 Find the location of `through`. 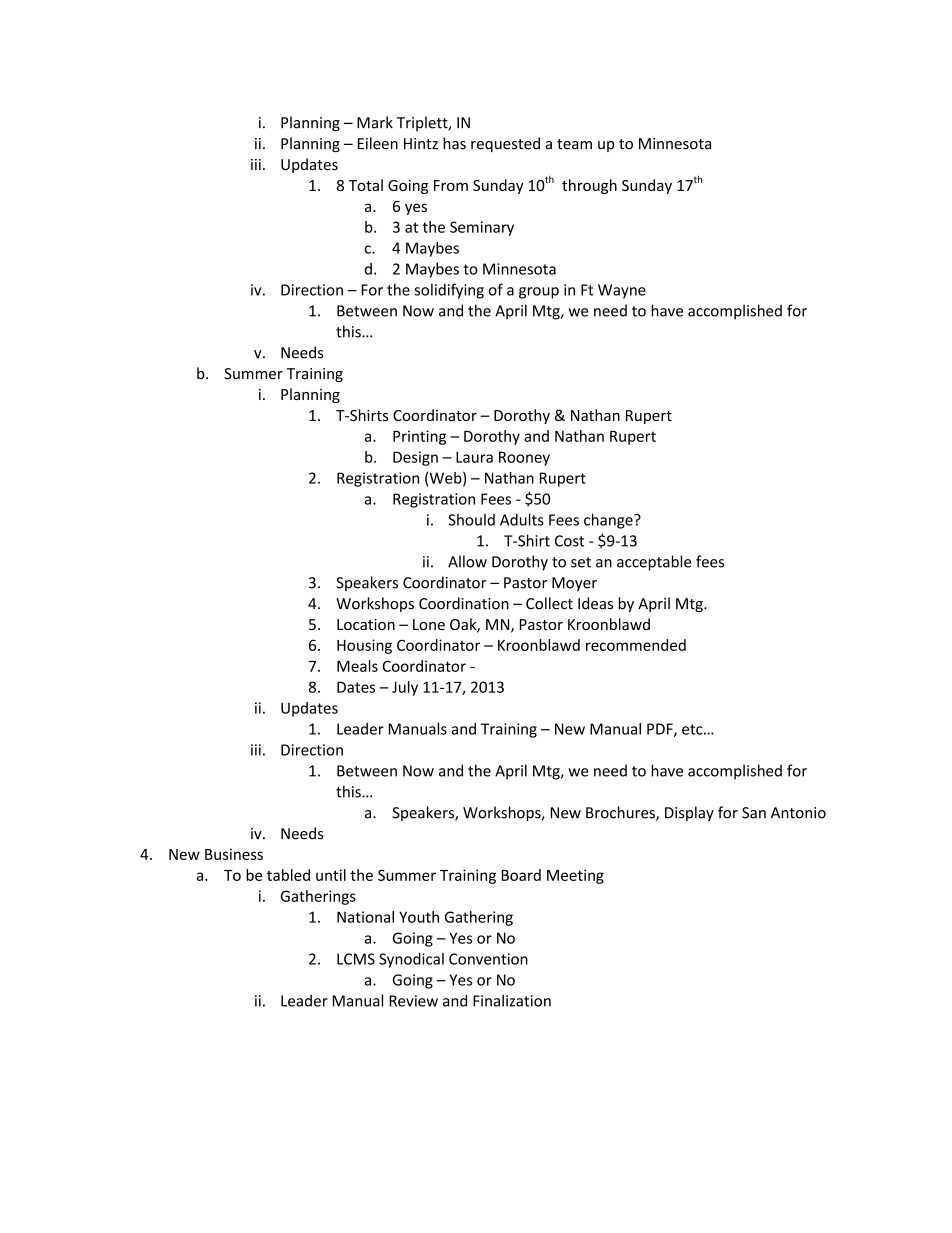

through is located at coordinates (589, 186).
